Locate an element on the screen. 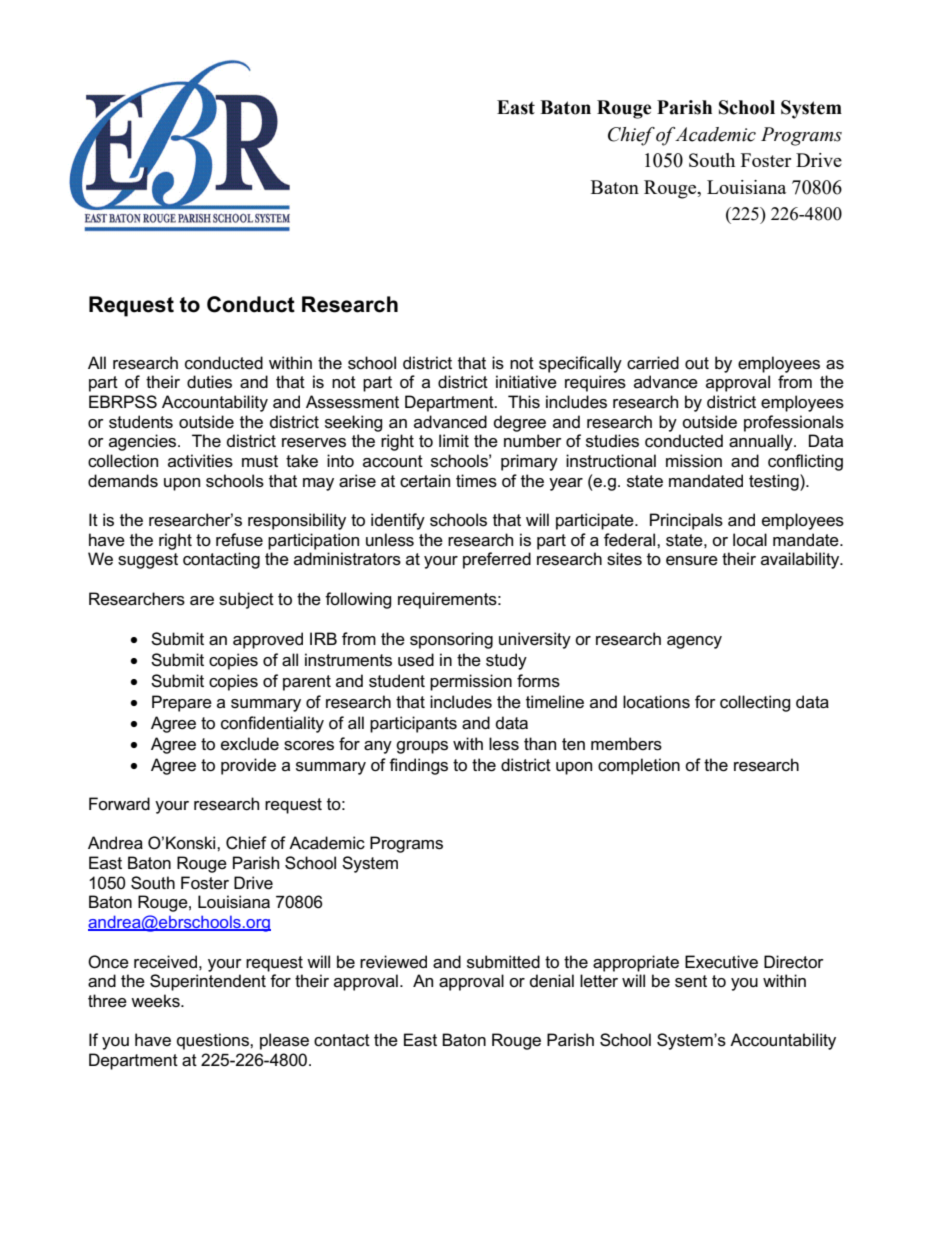 The image size is (952, 1233). initiative is located at coordinates (526, 382).
